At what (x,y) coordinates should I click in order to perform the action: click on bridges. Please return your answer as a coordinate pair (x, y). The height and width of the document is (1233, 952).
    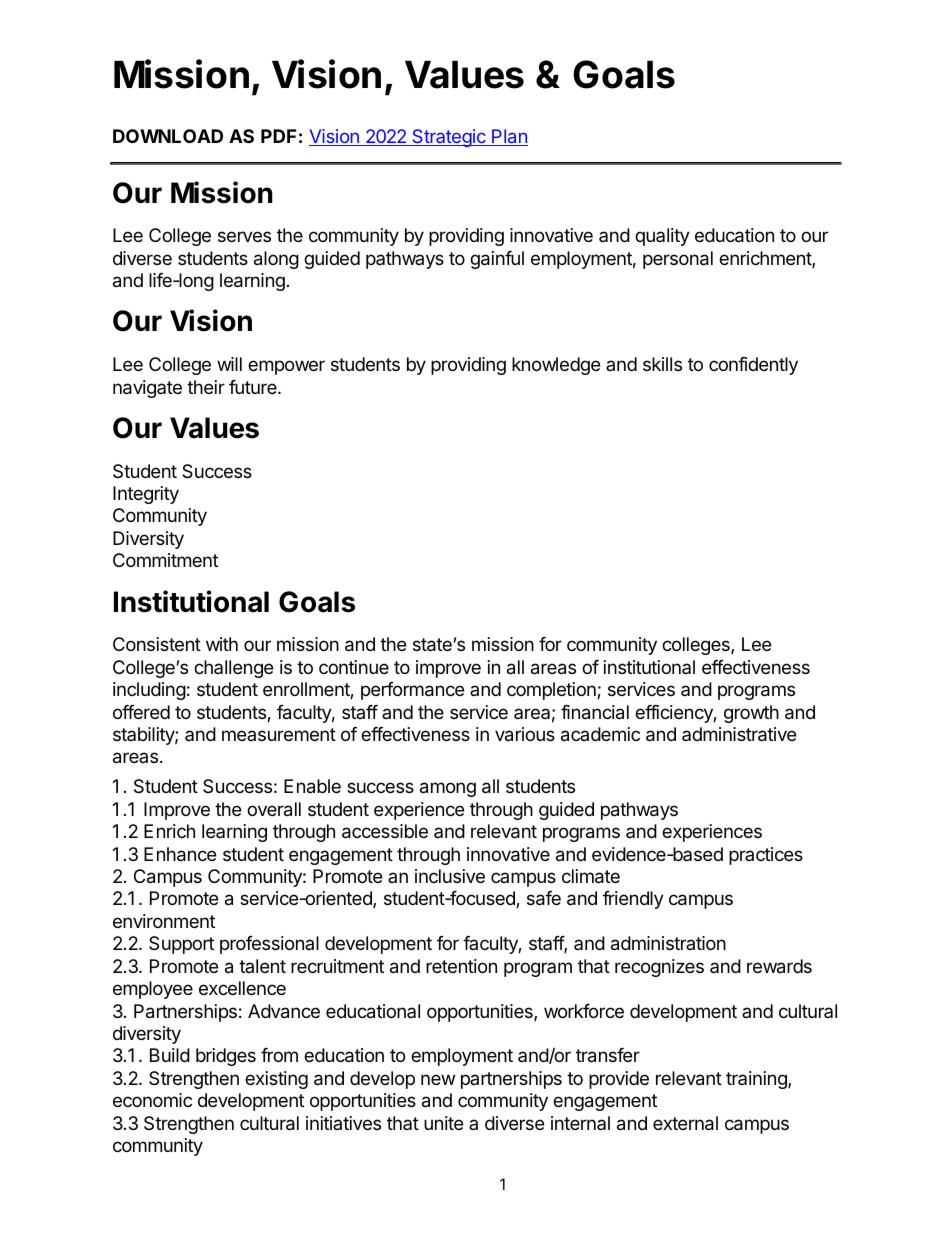
    Looking at the image, I should click on (226, 1057).
